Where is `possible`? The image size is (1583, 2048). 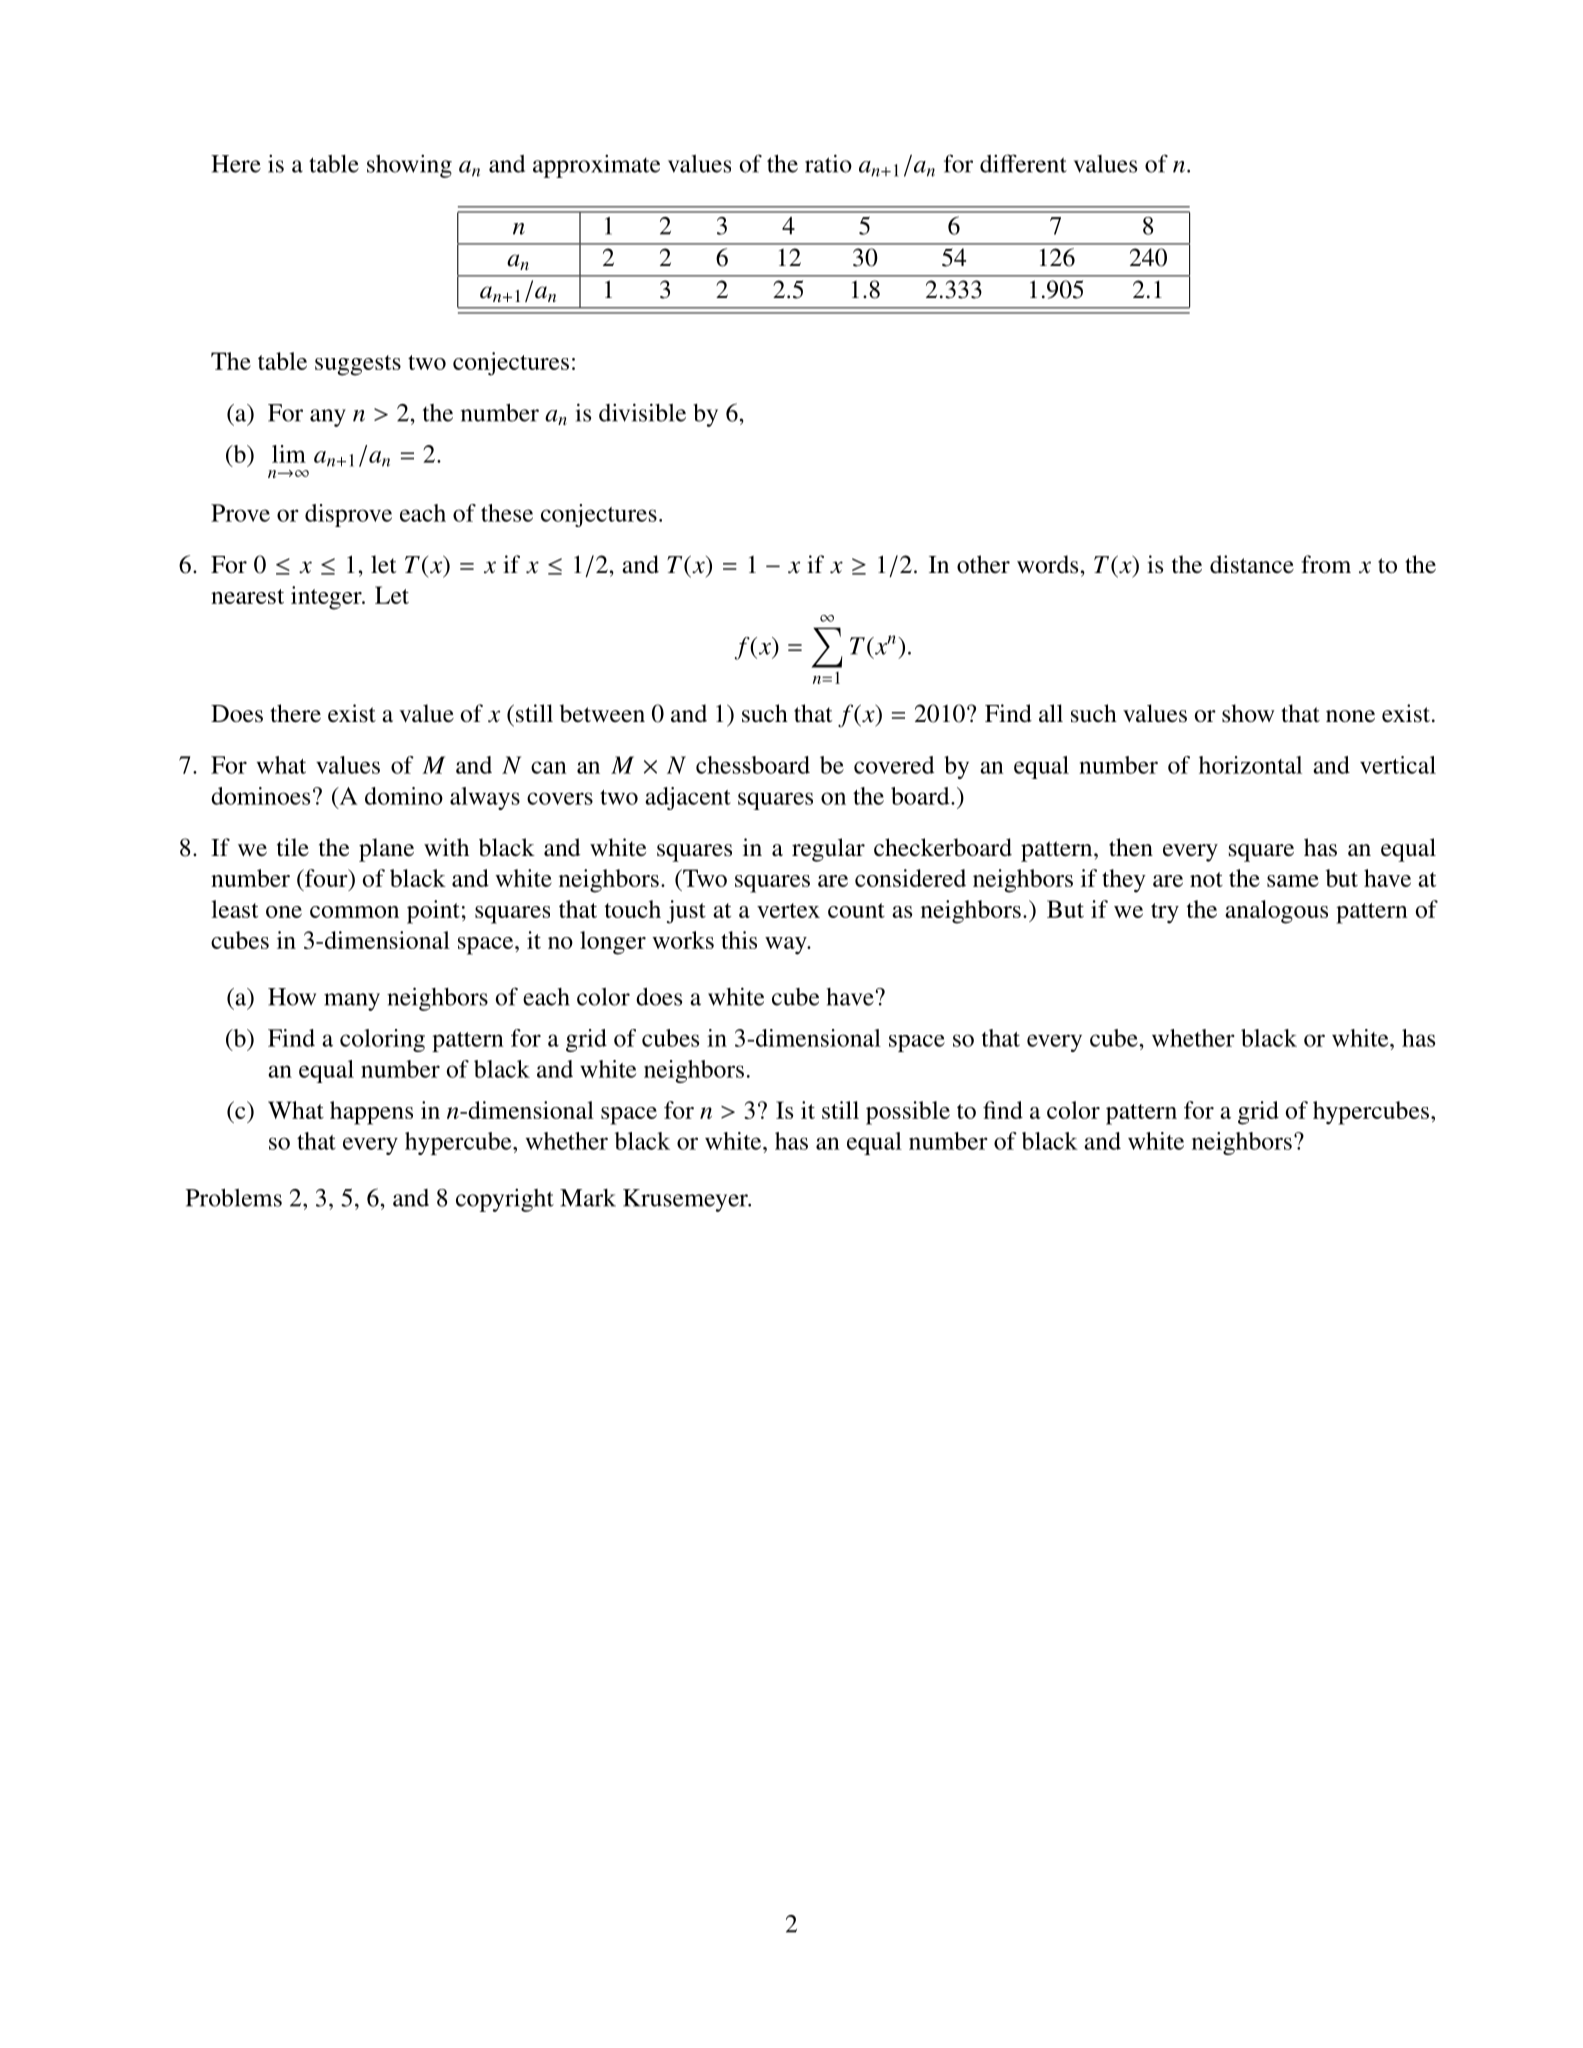 possible is located at coordinates (908, 1113).
